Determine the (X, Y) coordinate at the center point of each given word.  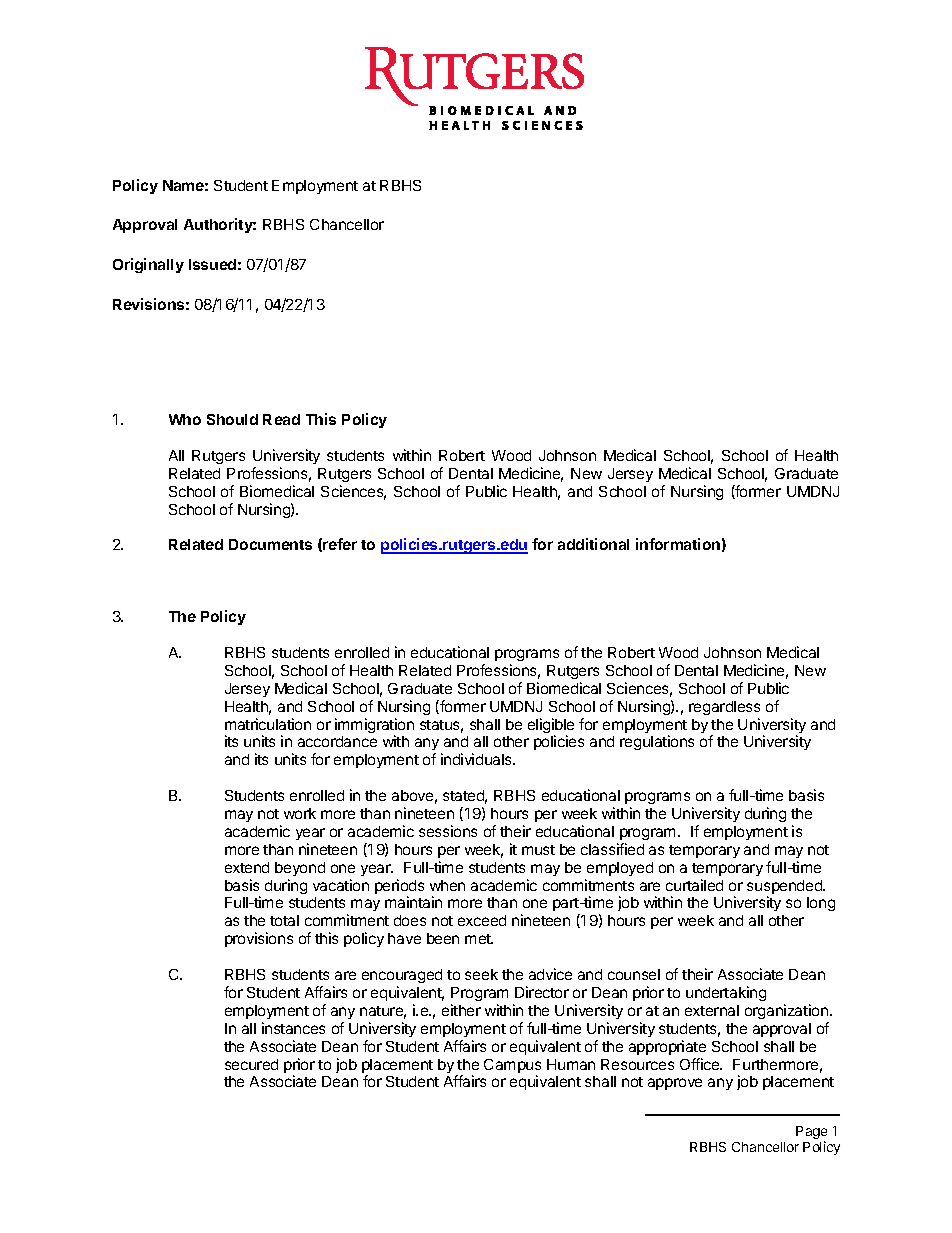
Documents (270, 544)
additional (593, 544)
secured (251, 1064)
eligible (551, 727)
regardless (724, 708)
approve (675, 1084)
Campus (512, 1067)
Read (281, 419)
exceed (482, 920)
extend (247, 867)
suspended (786, 888)
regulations (657, 742)
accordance (337, 741)
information (678, 544)
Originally (148, 265)
